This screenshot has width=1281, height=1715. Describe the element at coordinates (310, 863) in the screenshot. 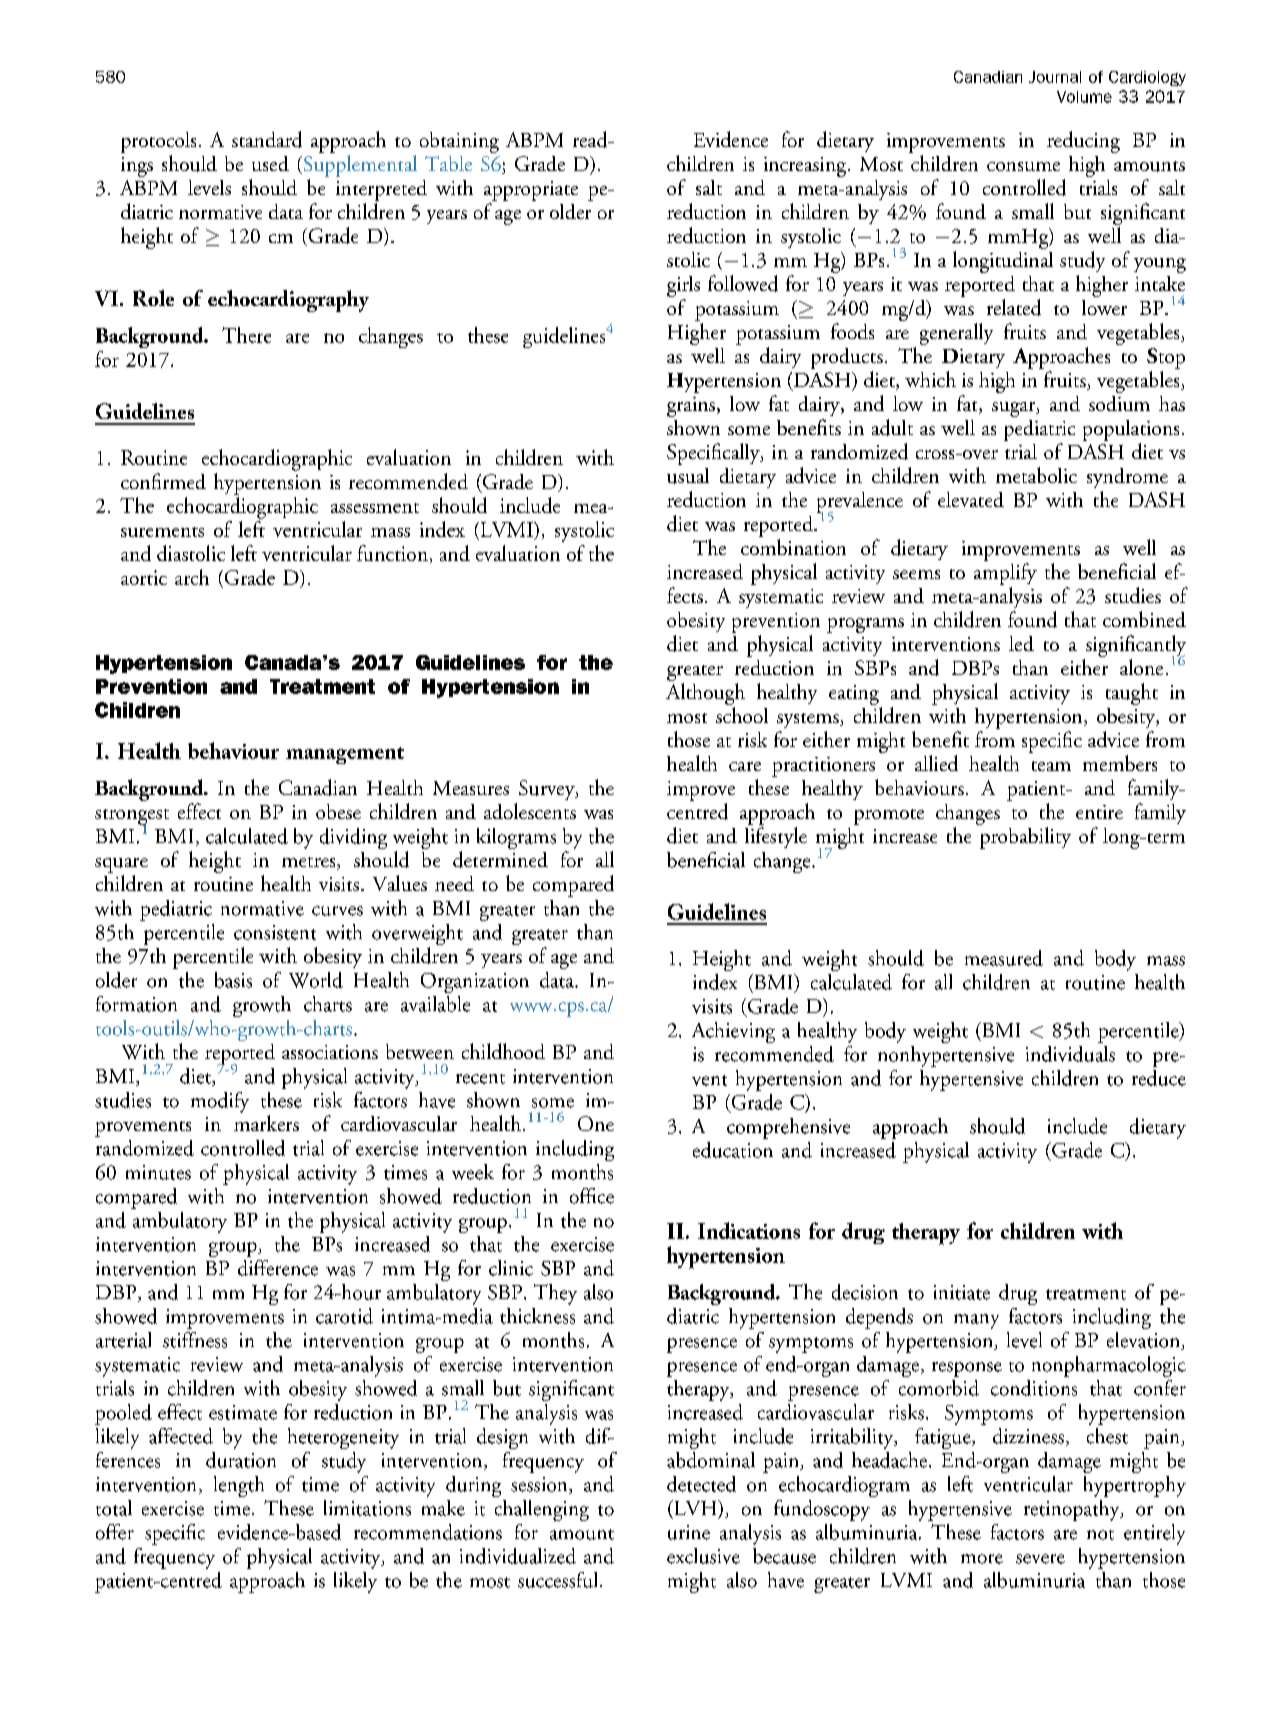

I see `metres` at that location.
